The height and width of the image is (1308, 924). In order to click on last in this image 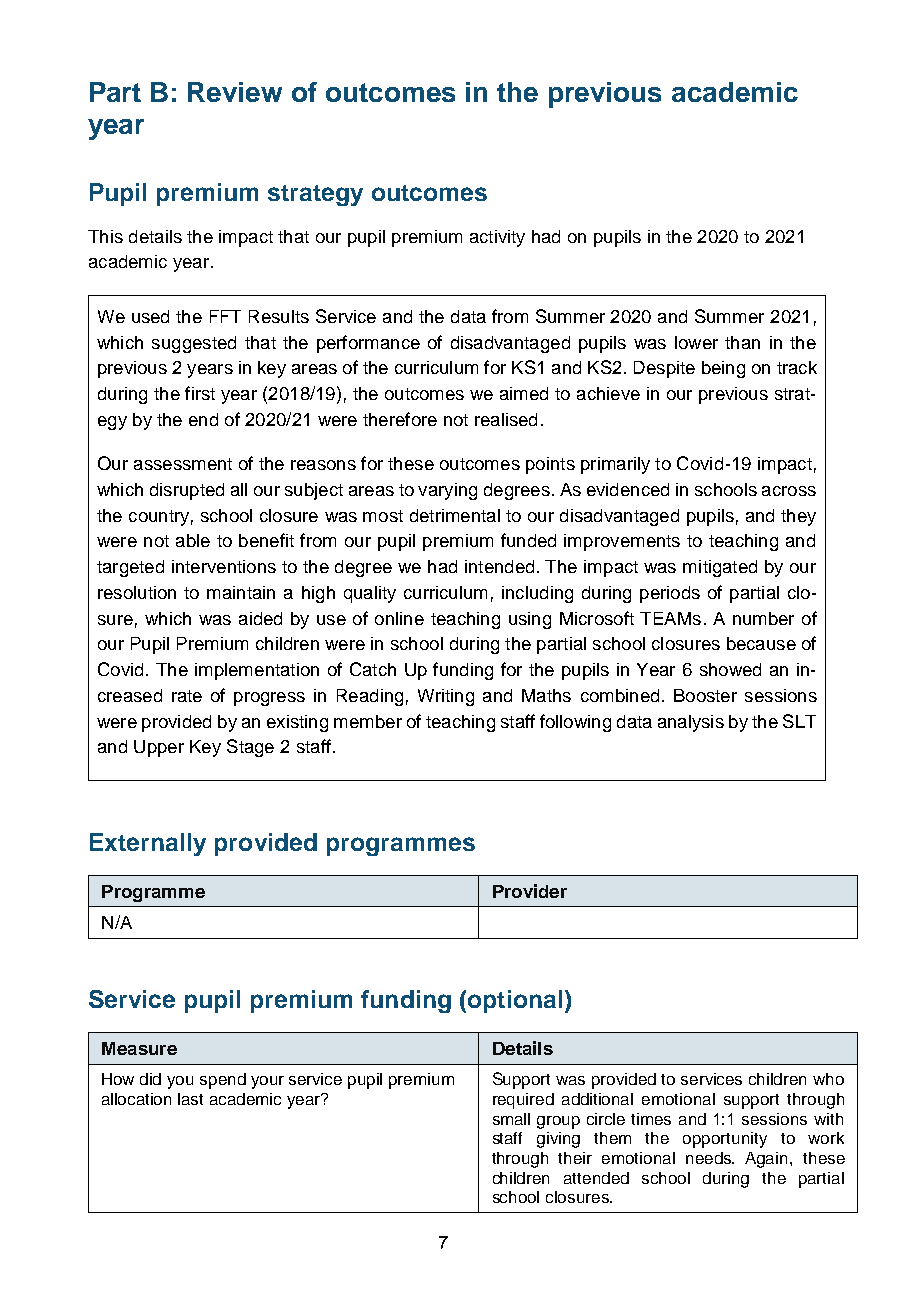, I will do `click(190, 1099)`.
